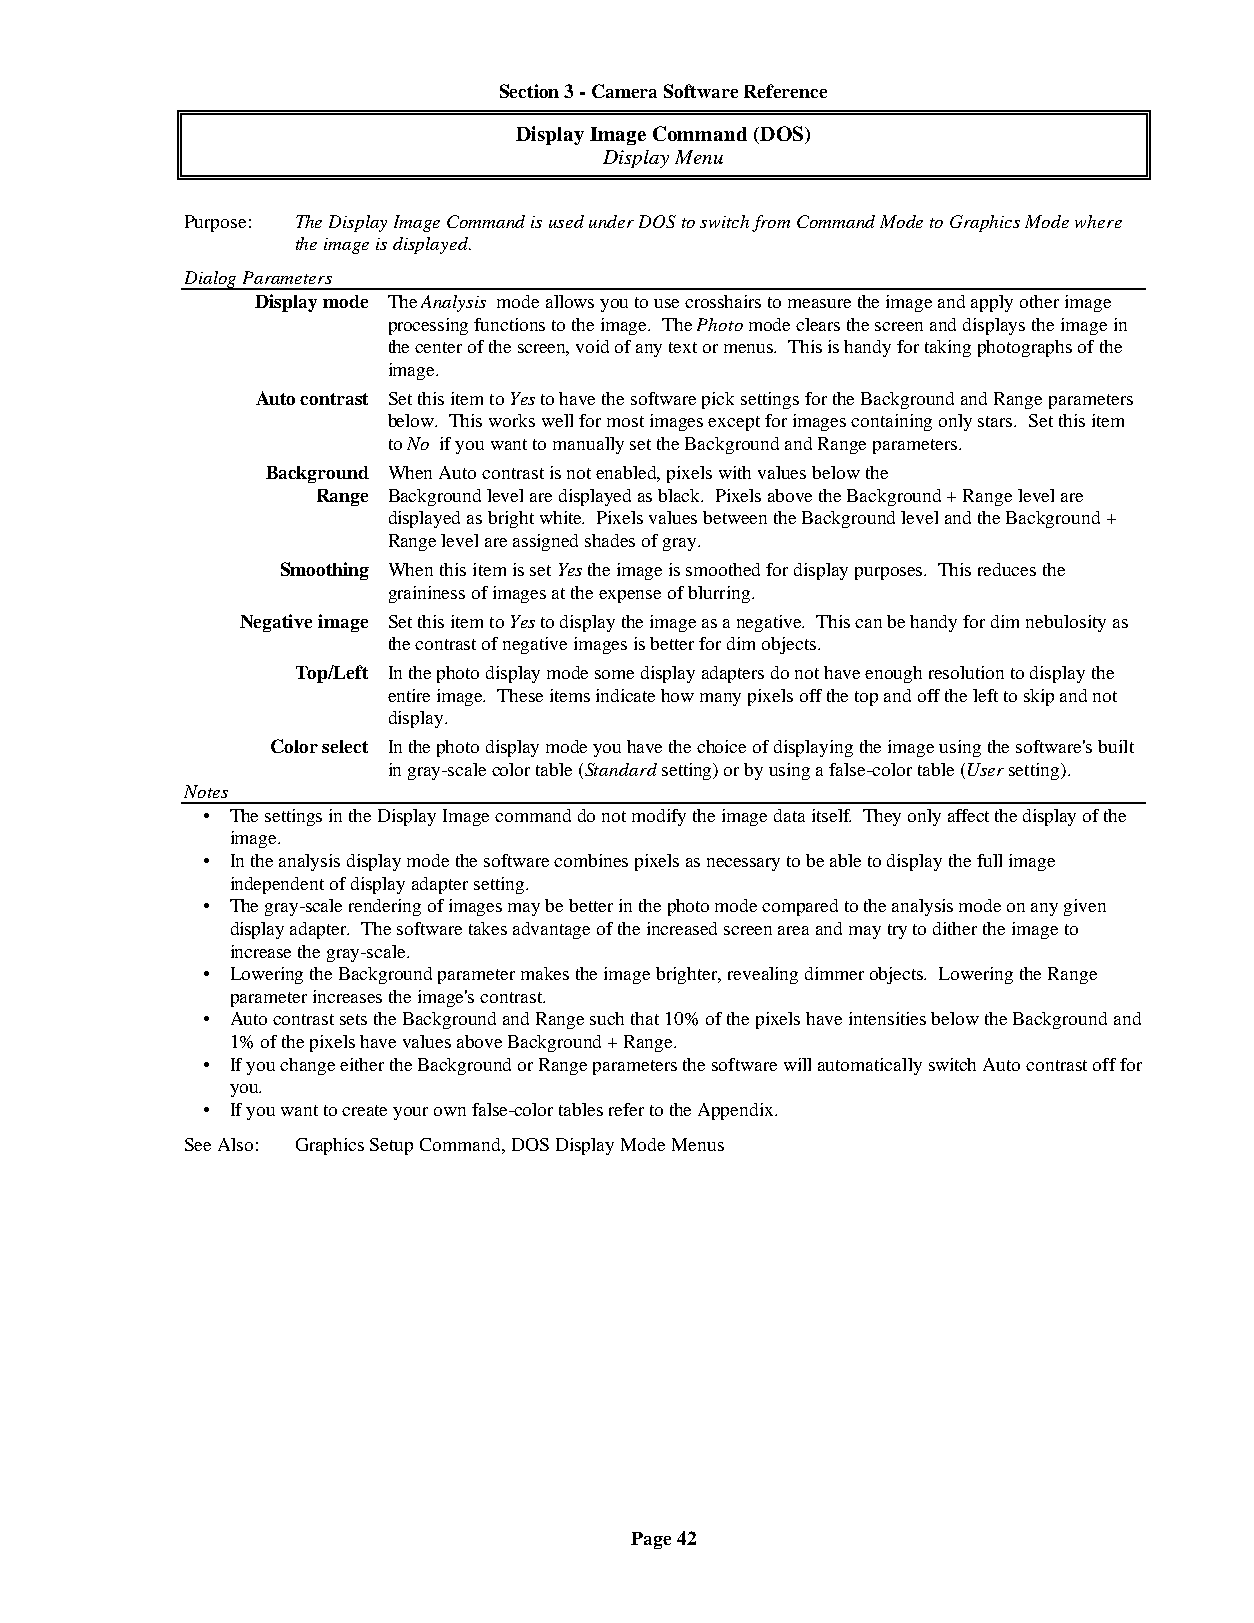 Image resolution: width=1254 pixels, height=1623 pixels. What do you see at coordinates (737, 1111) in the screenshot?
I see `Appendix` at bounding box center [737, 1111].
